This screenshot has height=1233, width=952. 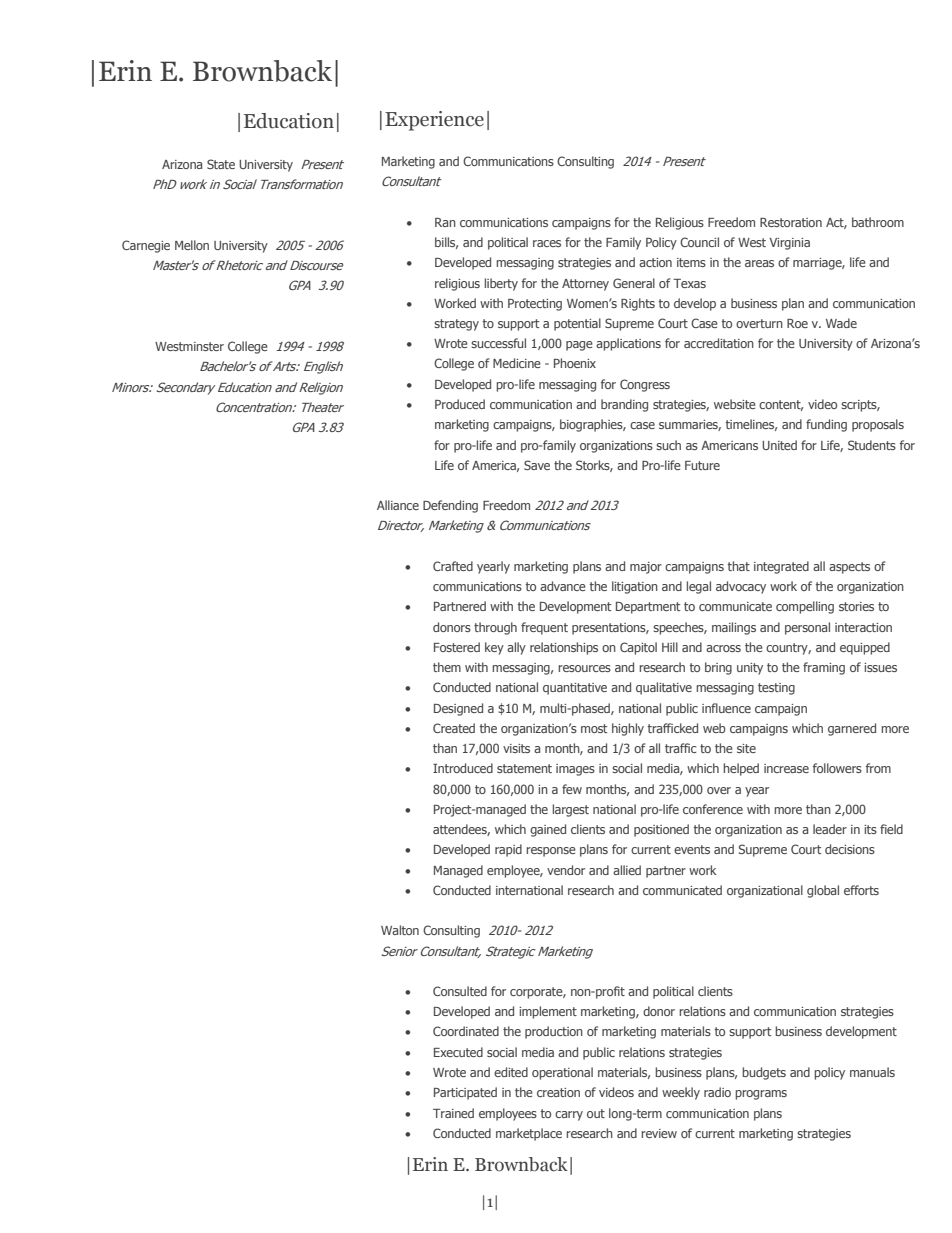 What do you see at coordinates (558, 1092) in the screenshot?
I see `creation` at bounding box center [558, 1092].
